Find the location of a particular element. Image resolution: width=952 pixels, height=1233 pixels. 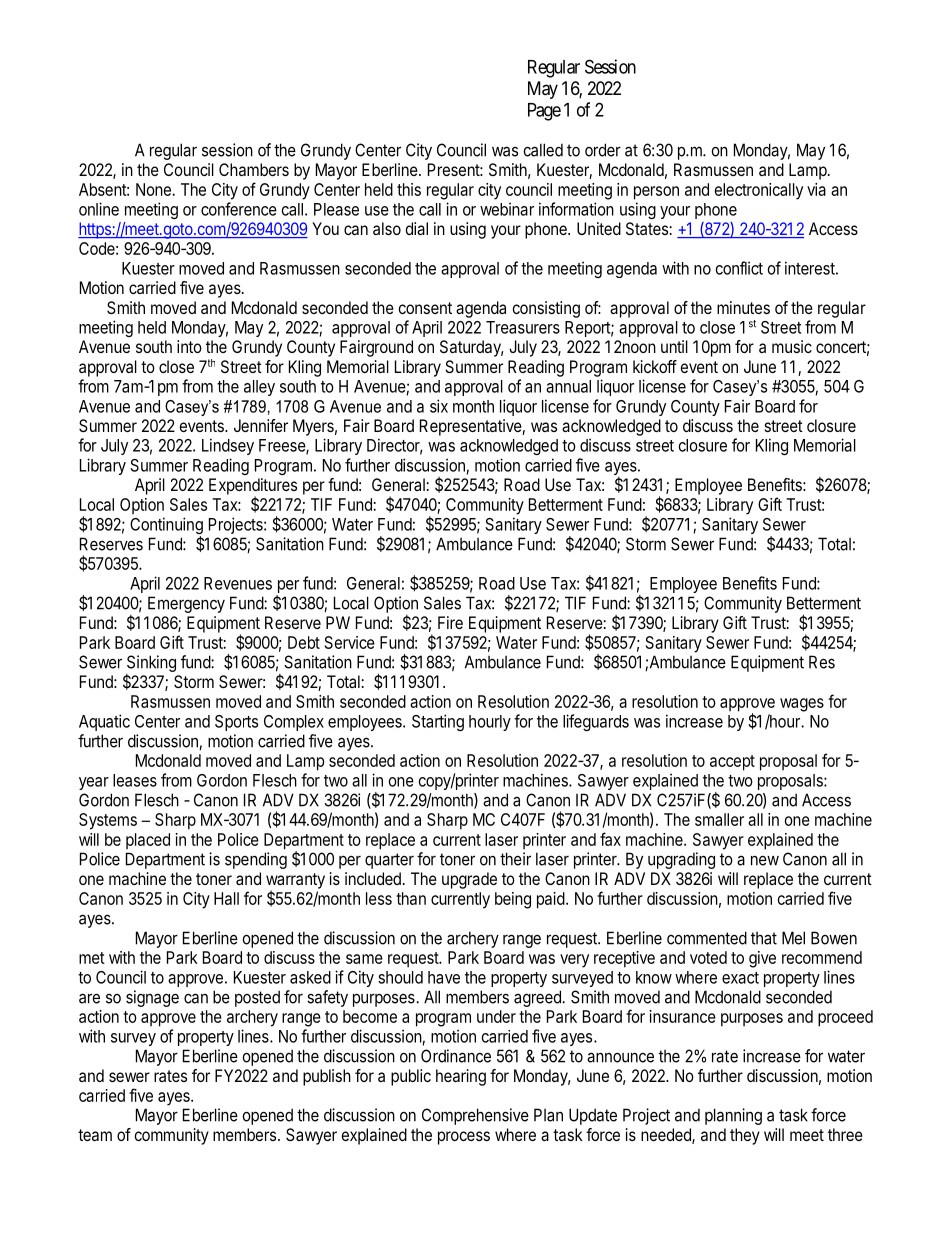

Sports is located at coordinates (236, 723).
